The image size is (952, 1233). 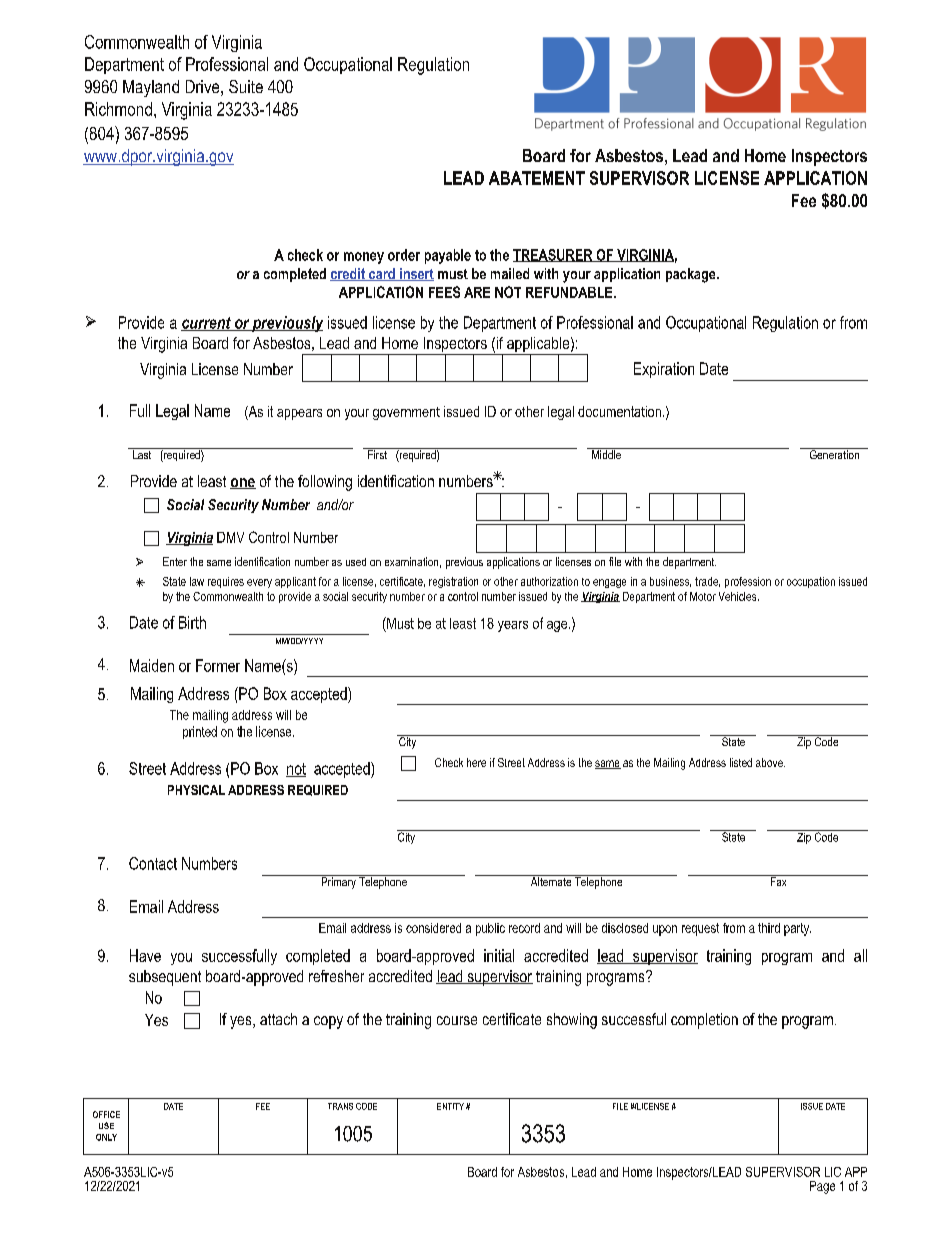 What do you see at coordinates (406, 413) in the screenshot?
I see `government` at bounding box center [406, 413].
